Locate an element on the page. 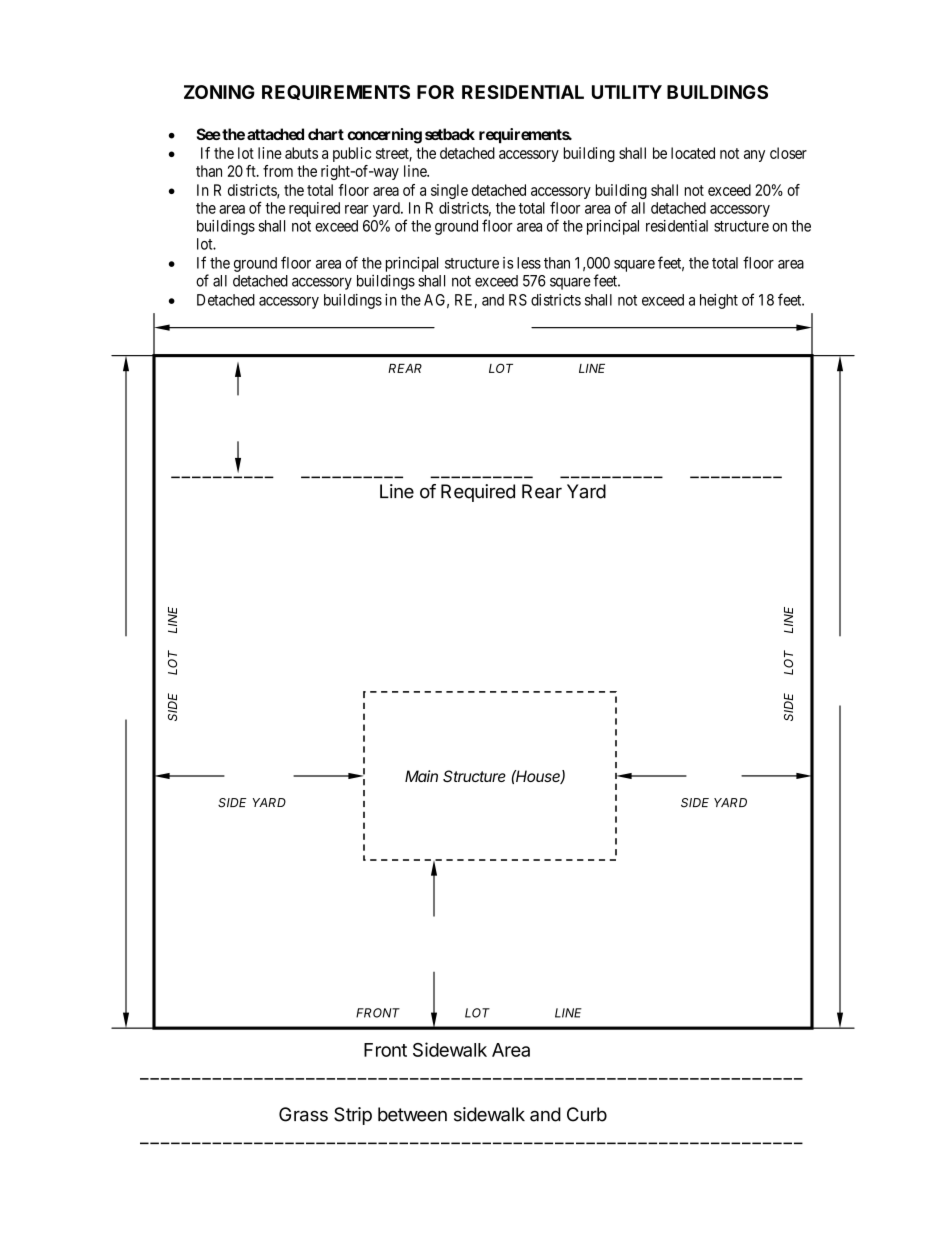 This document has height=1233, width=952. located is located at coordinates (693, 153).
